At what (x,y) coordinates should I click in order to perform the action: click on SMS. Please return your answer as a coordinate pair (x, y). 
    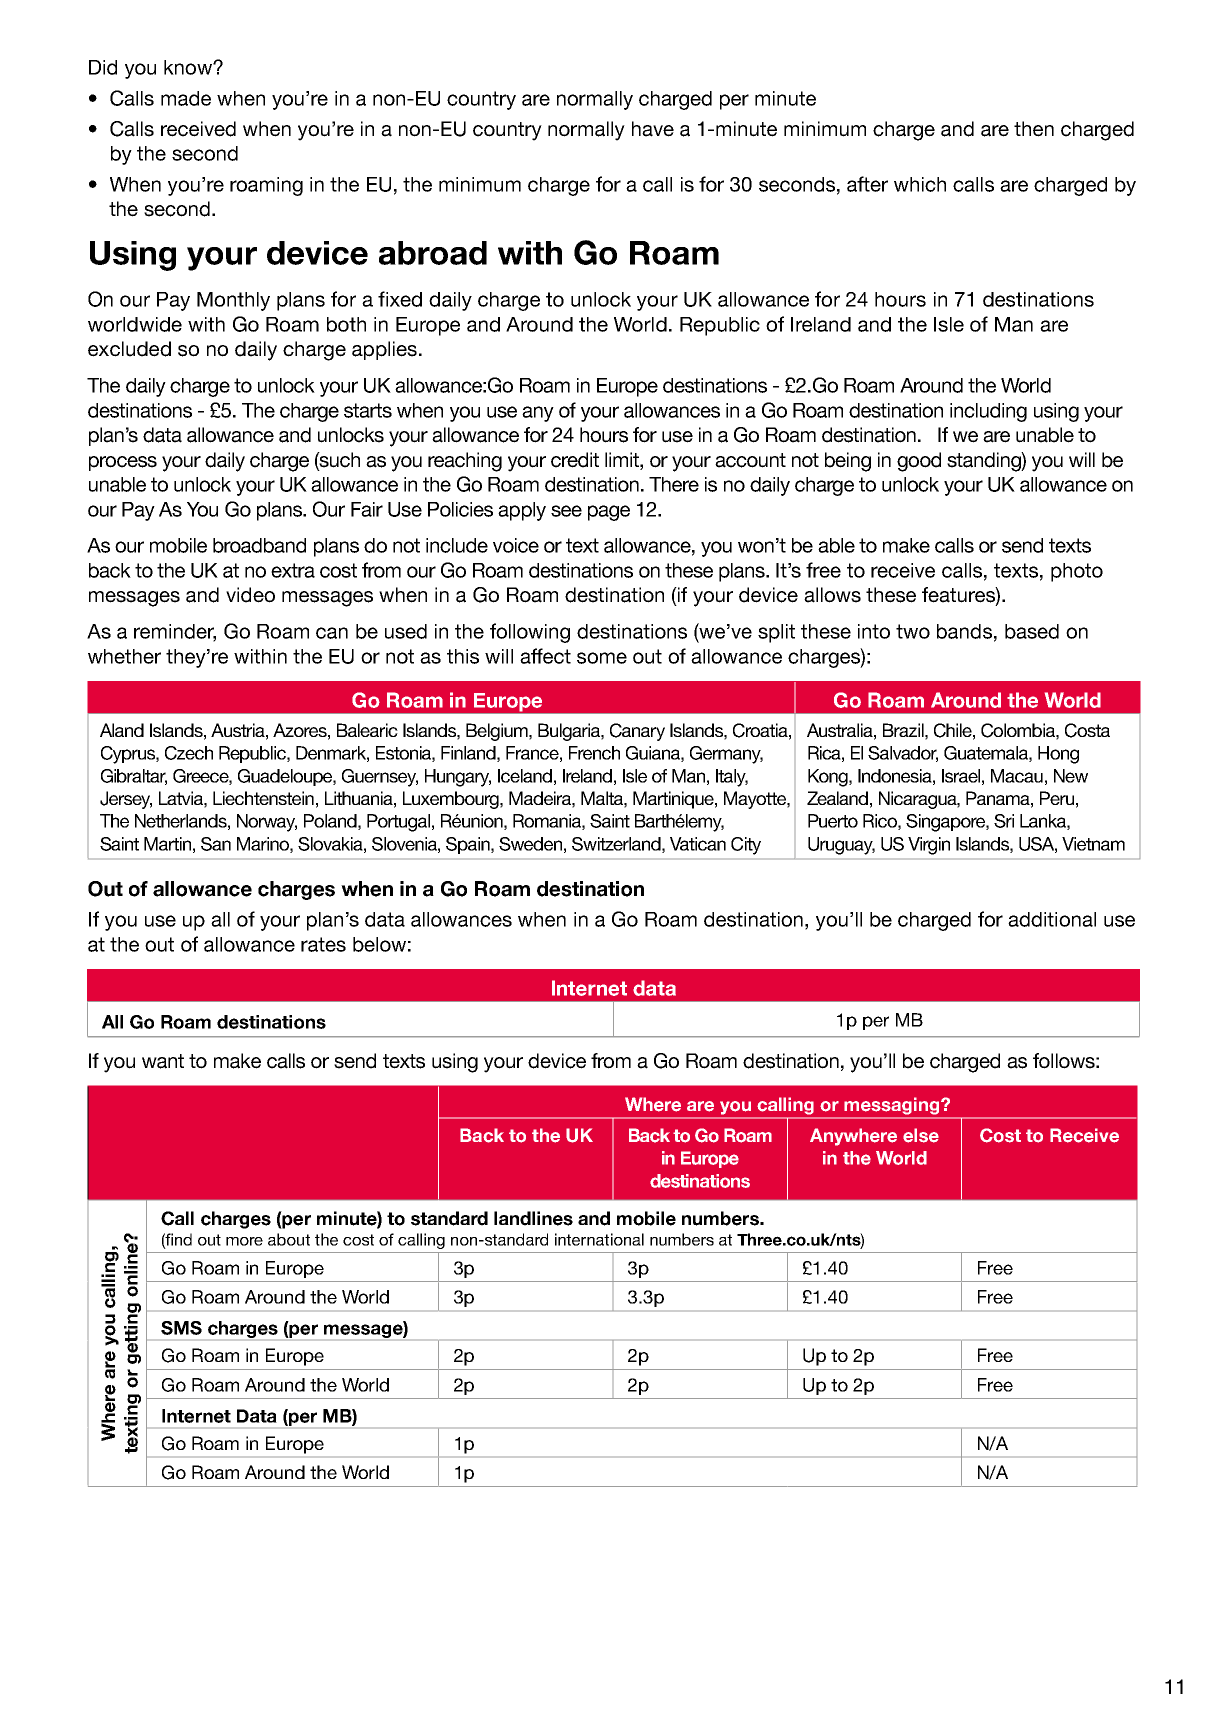
    Looking at the image, I should click on (181, 1328).
